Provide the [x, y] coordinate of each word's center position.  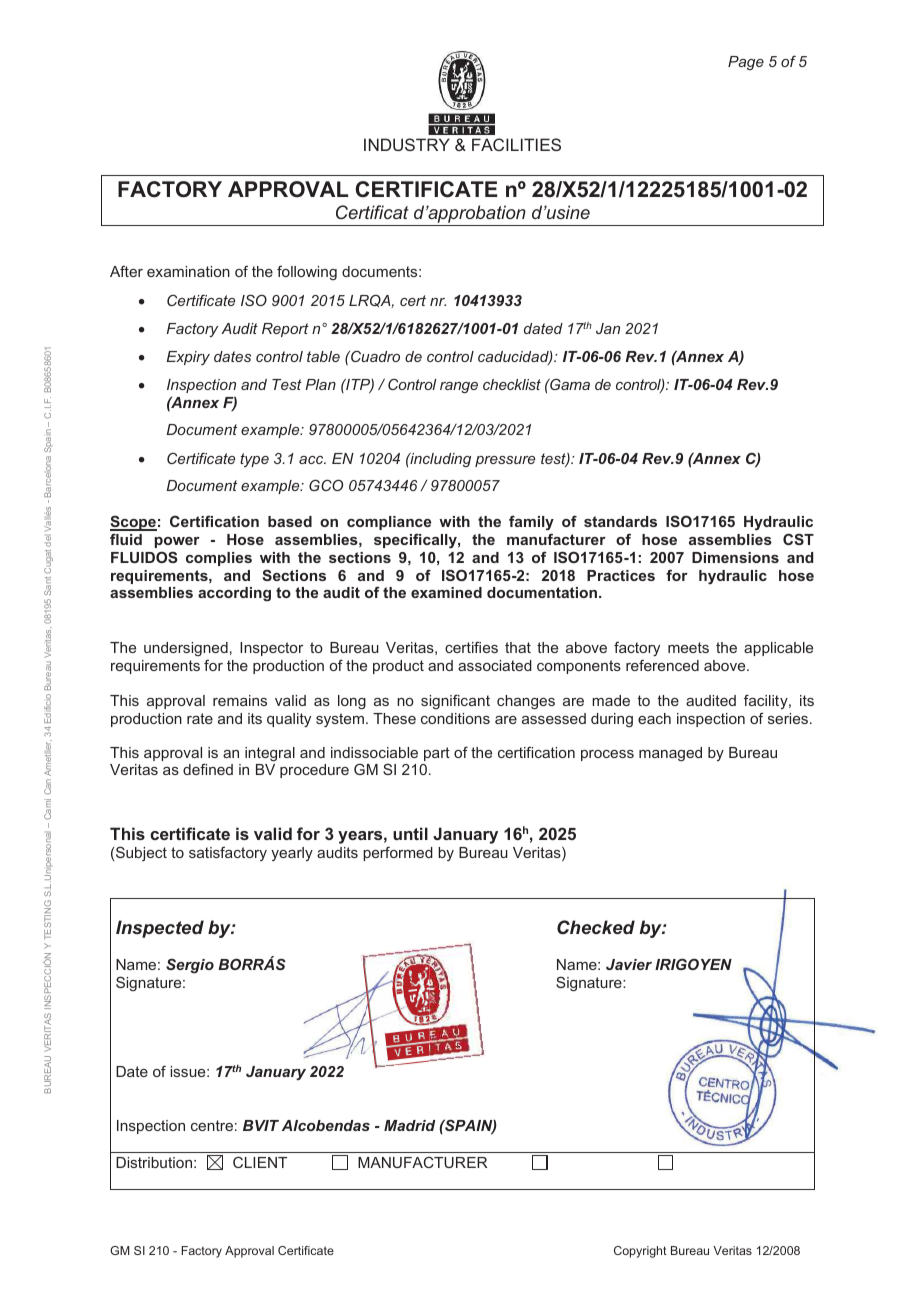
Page [746, 63]
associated [495, 665]
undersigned [186, 649]
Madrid [410, 1125]
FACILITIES [516, 144]
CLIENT [260, 1162]
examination [188, 271]
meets [688, 647]
